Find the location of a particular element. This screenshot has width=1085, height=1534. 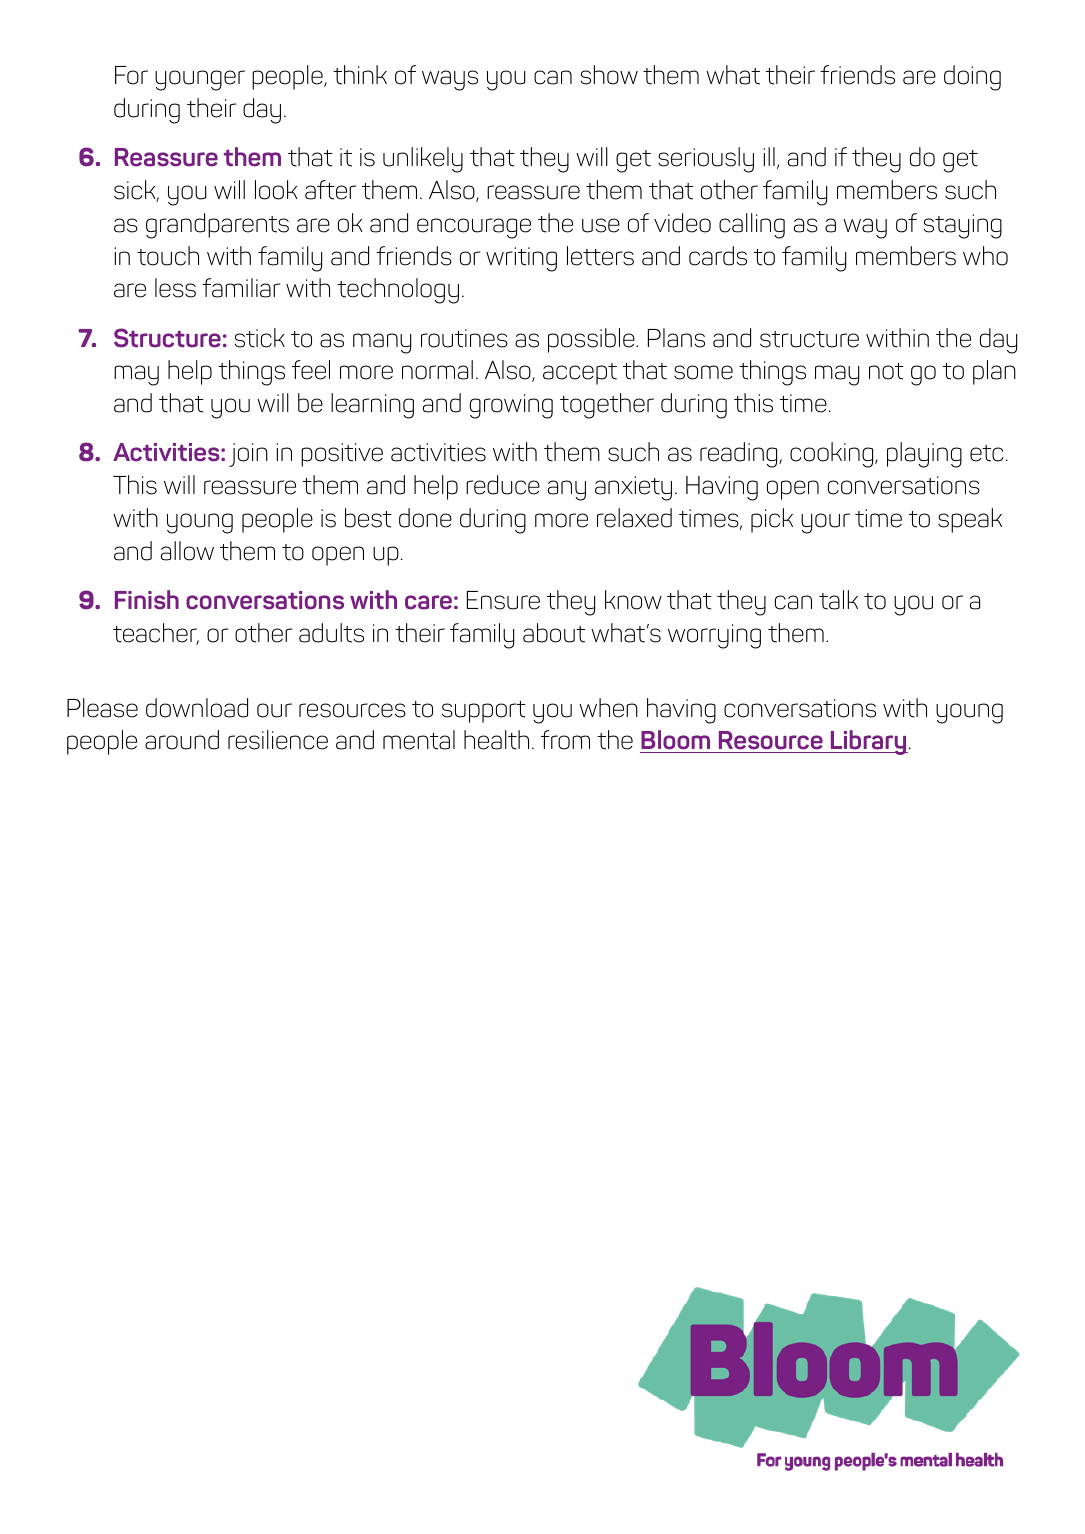

join is located at coordinates (248, 455).
